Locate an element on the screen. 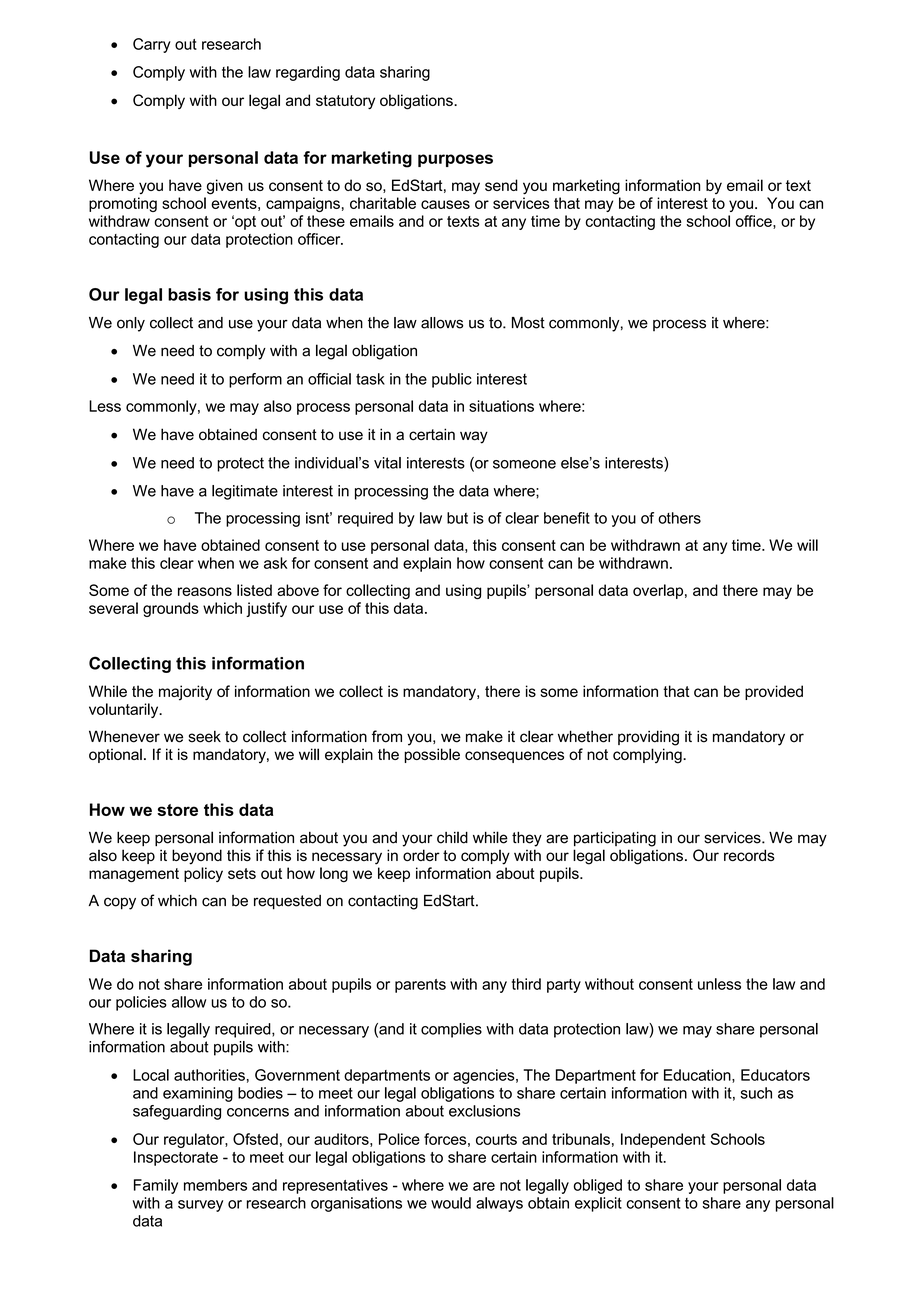 Image resolution: width=924 pixels, height=1308 pixels. Most is located at coordinates (528, 323).
